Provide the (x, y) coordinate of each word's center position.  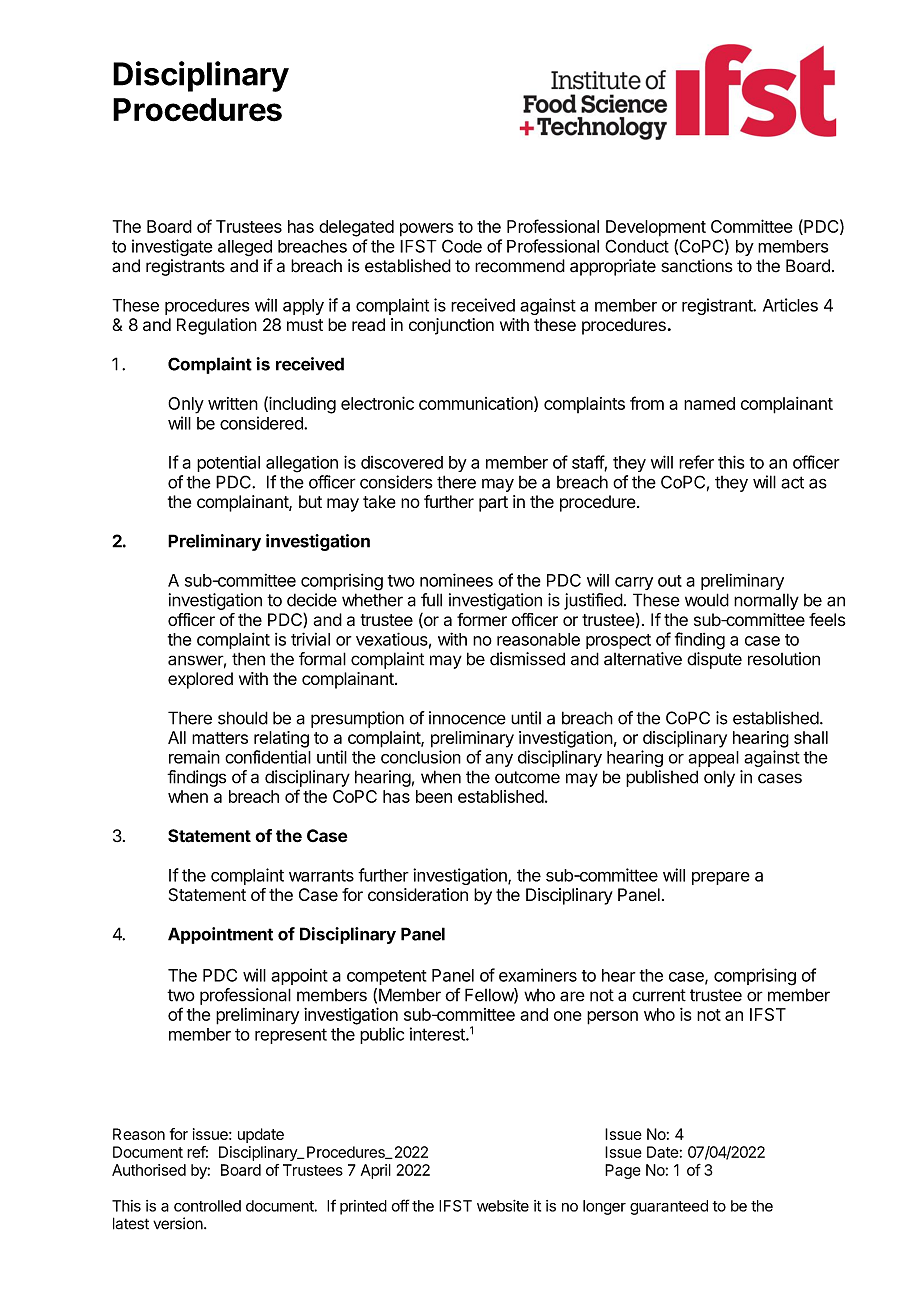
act (792, 482)
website (503, 1206)
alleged (245, 248)
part (493, 504)
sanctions (697, 266)
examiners (538, 975)
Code (462, 246)
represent (291, 1036)
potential (228, 464)
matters (220, 738)
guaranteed (669, 1207)
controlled (207, 1206)
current (659, 995)
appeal (713, 759)
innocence (467, 718)
